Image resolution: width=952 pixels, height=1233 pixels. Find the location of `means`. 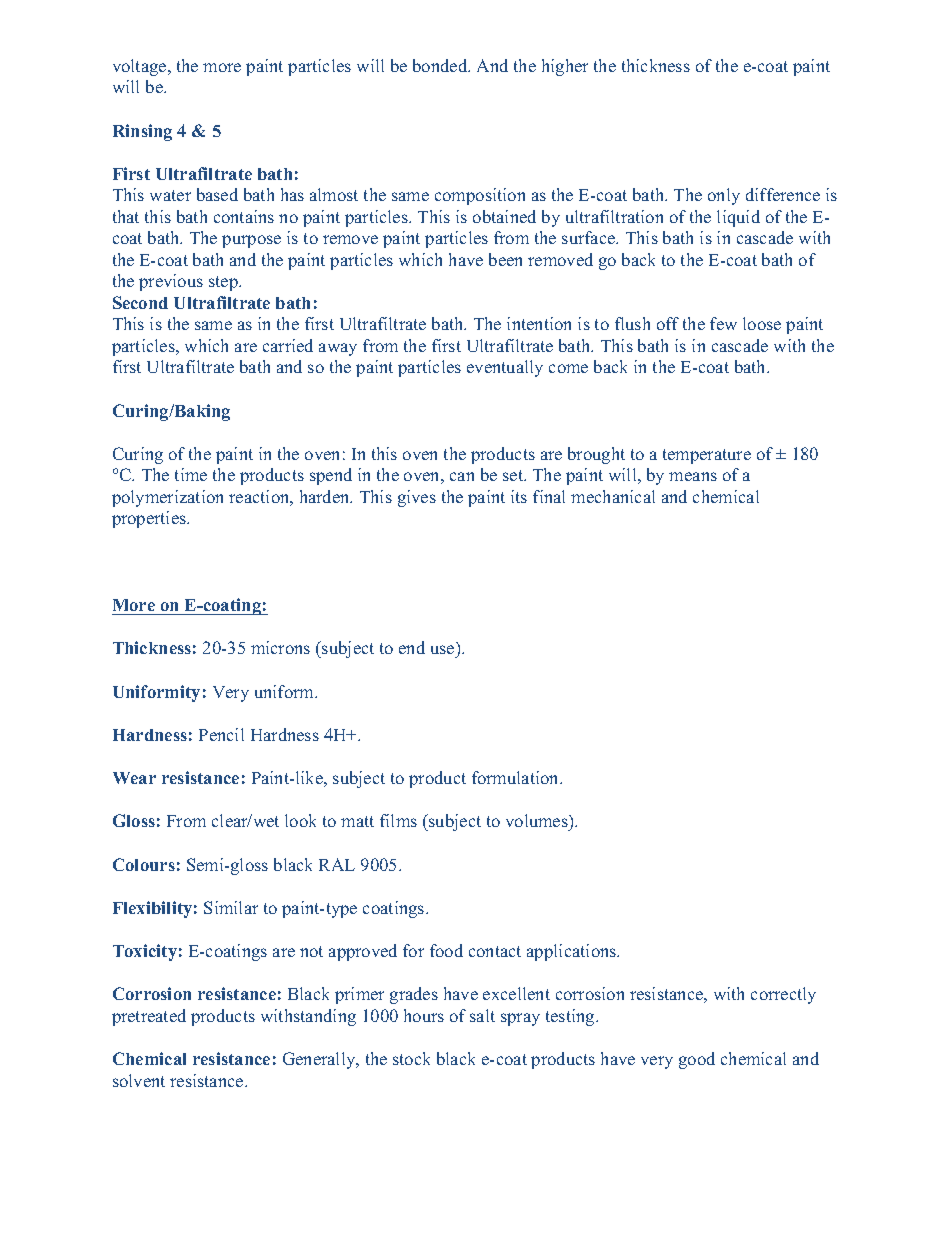

means is located at coordinates (693, 476).
